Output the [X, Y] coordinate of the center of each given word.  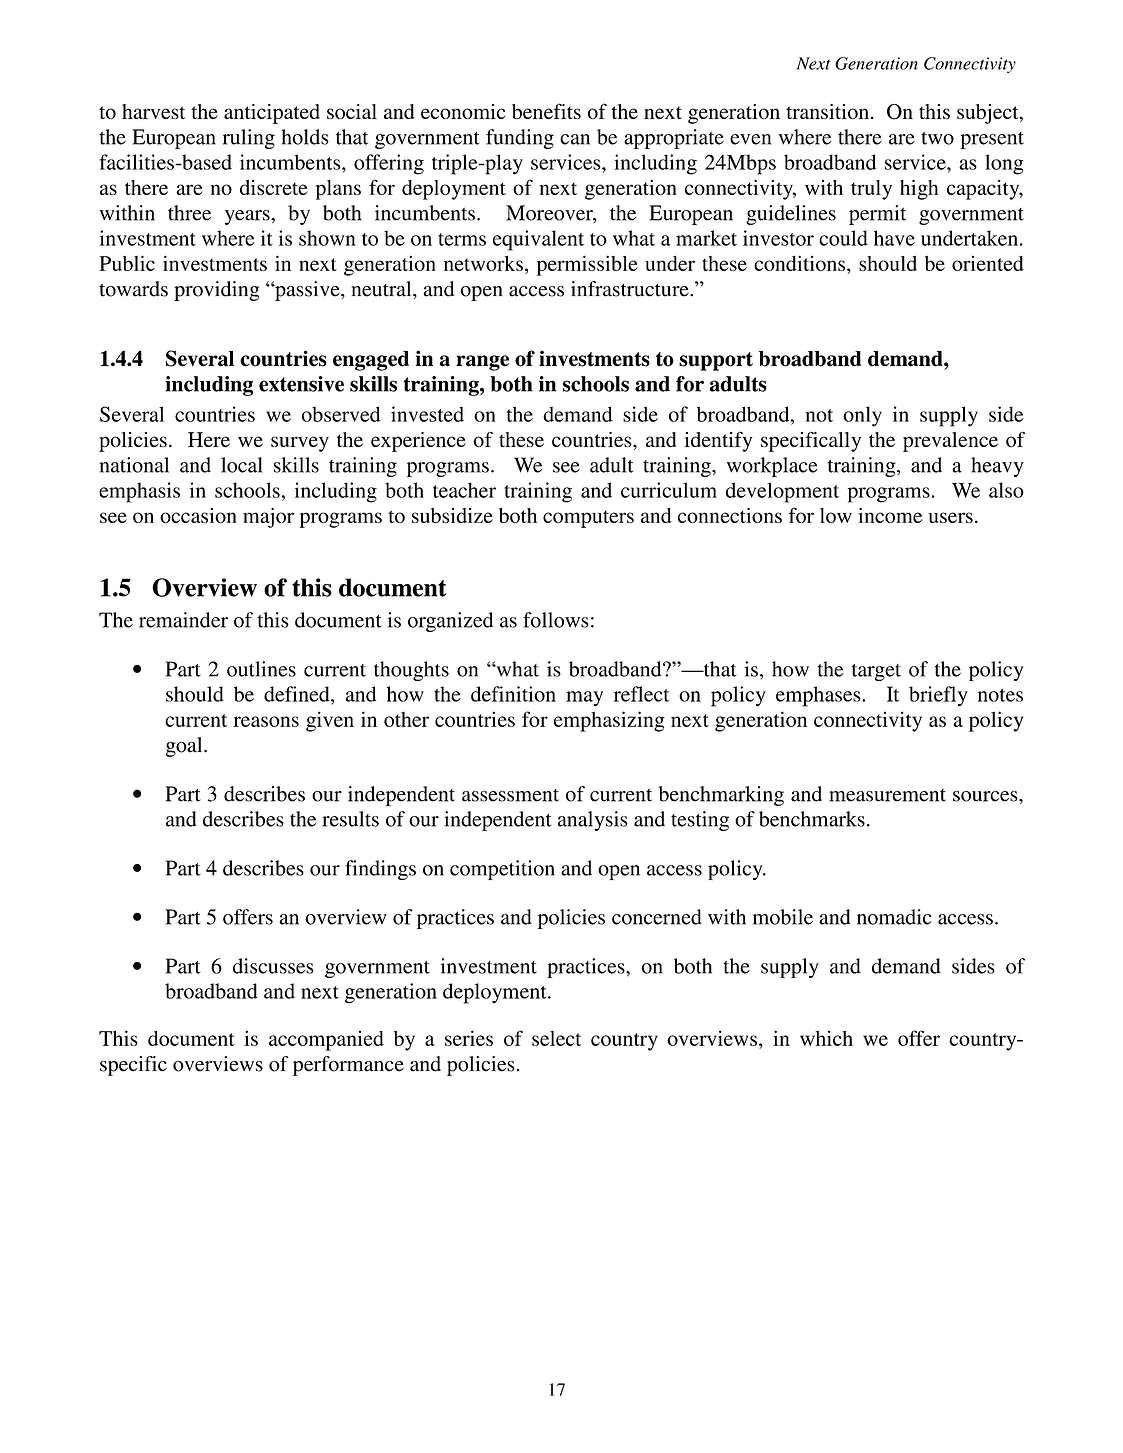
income [890, 515]
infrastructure [631, 289]
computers [588, 519]
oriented [988, 263]
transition [827, 111]
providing [217, 291]
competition [502, 870]
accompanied [326, 1040]
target [876, 672]
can [575, 139]
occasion [198, 515]
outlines [261, 669]
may [584, 699]
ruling [249, 139]
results [350, 819]
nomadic [894, 917]
